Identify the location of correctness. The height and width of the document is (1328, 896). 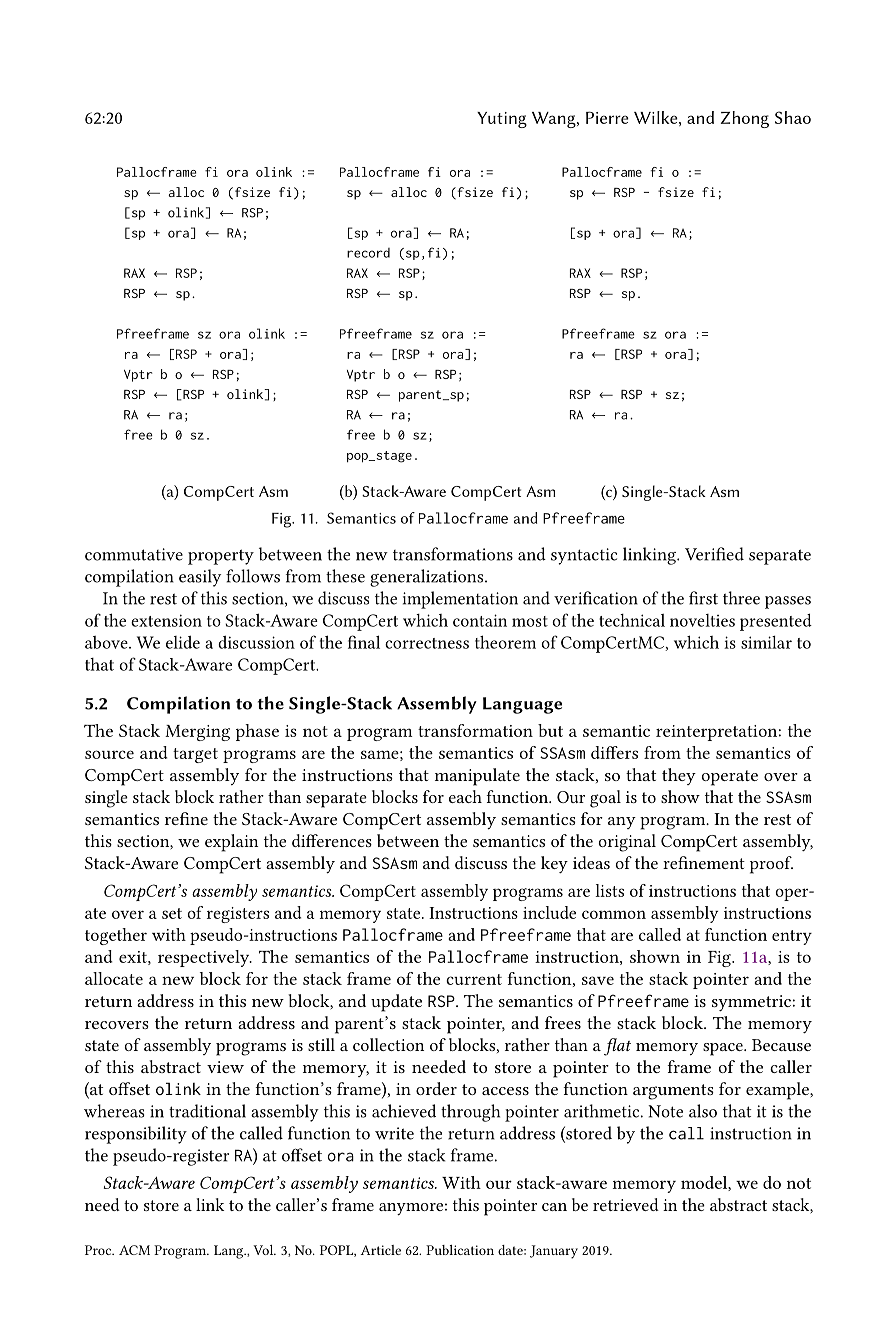
(427, 643).
